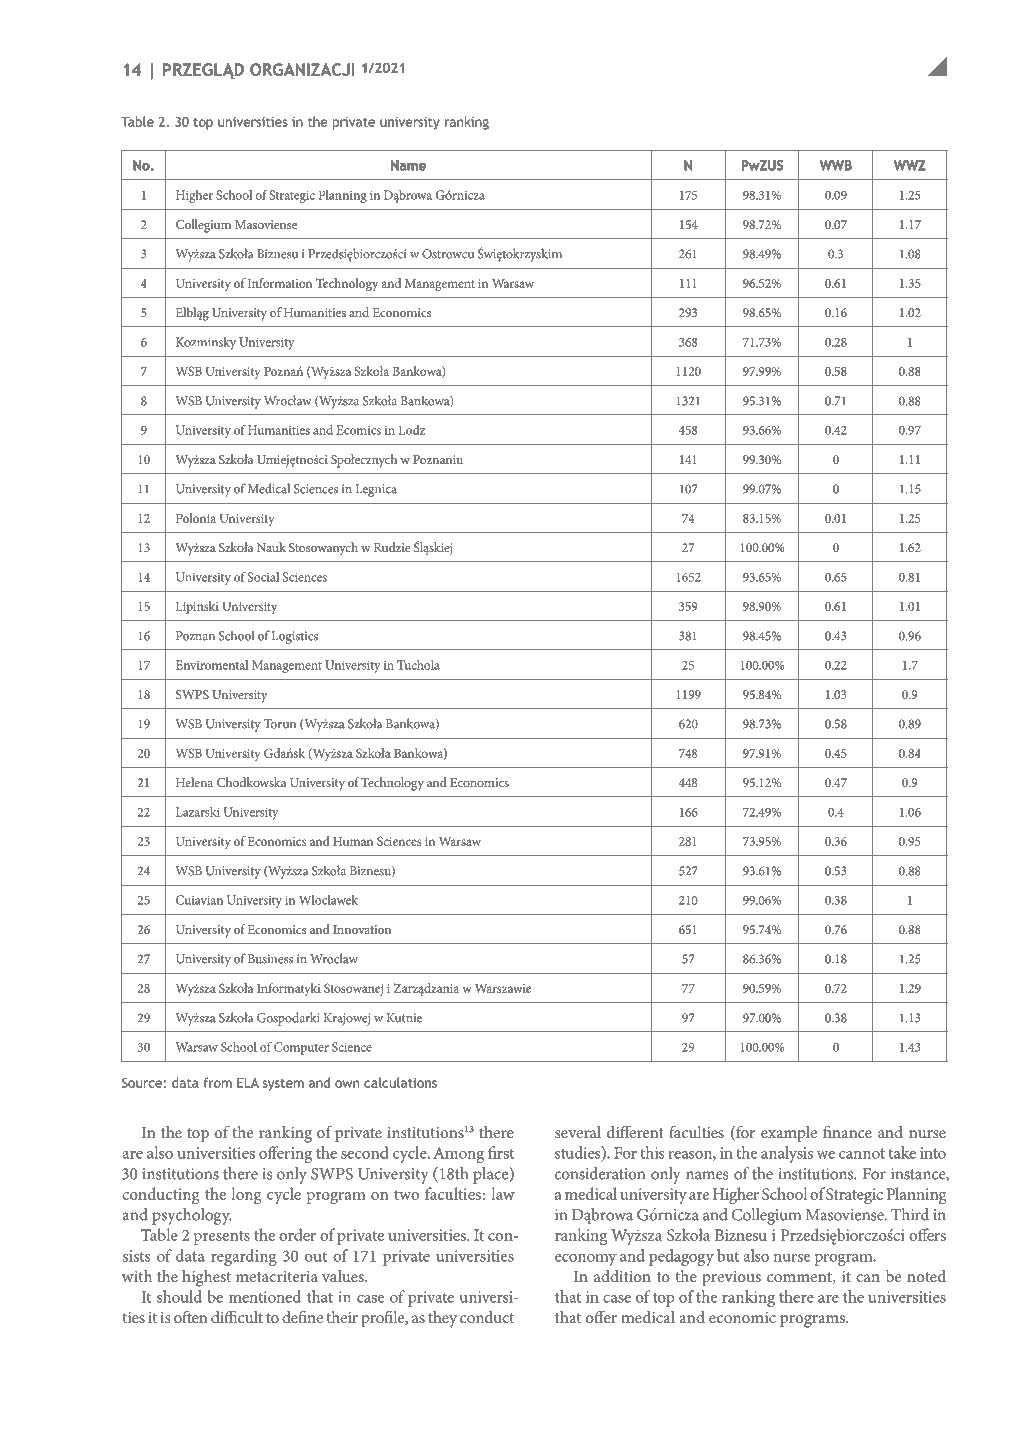 The image size is (1020, 1442). Describe the element at coordinates (295, 637) in the page. I see `Logistics` at that location.
